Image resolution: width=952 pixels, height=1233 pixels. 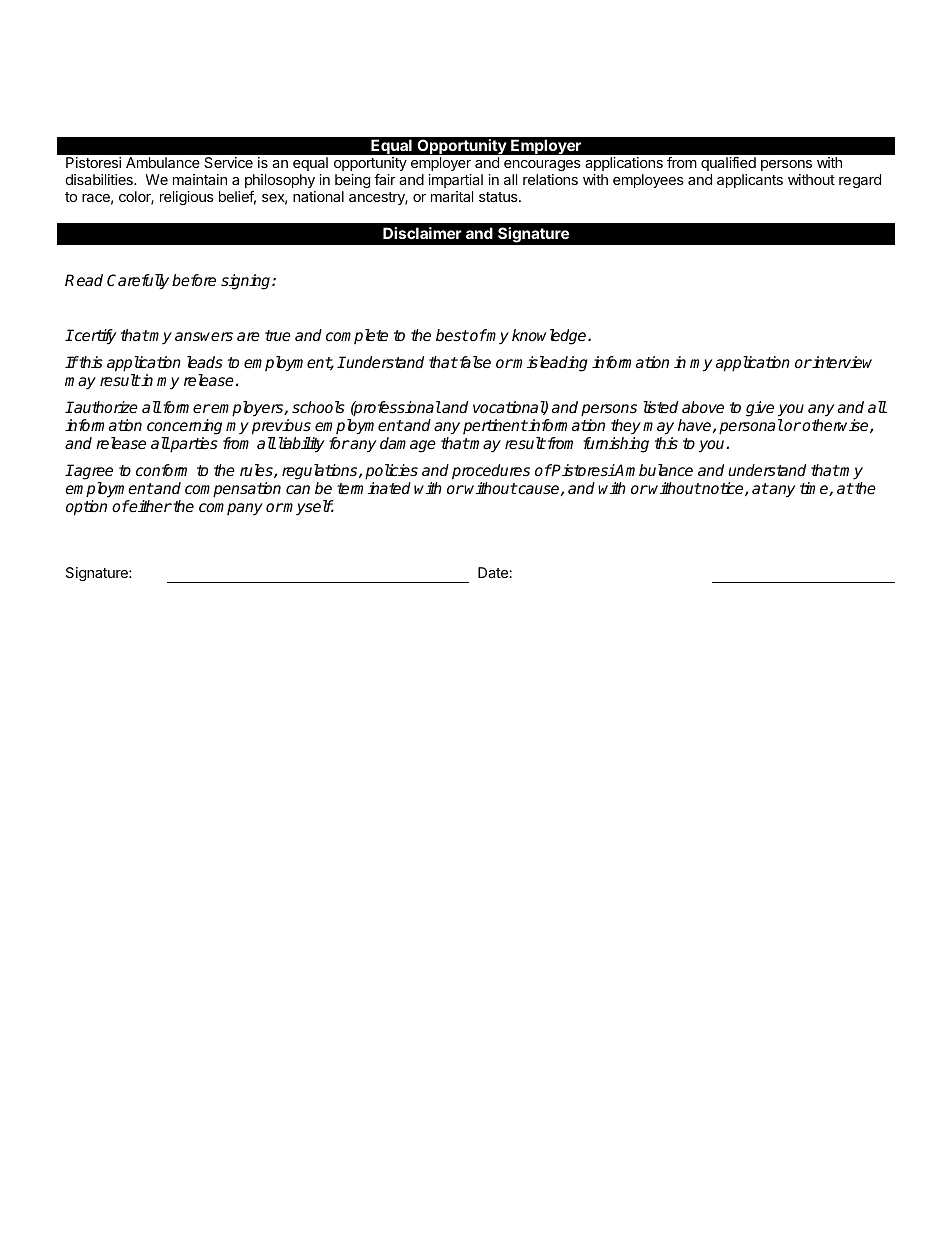 I want to click on applicants, so click(x=750, y=181).
